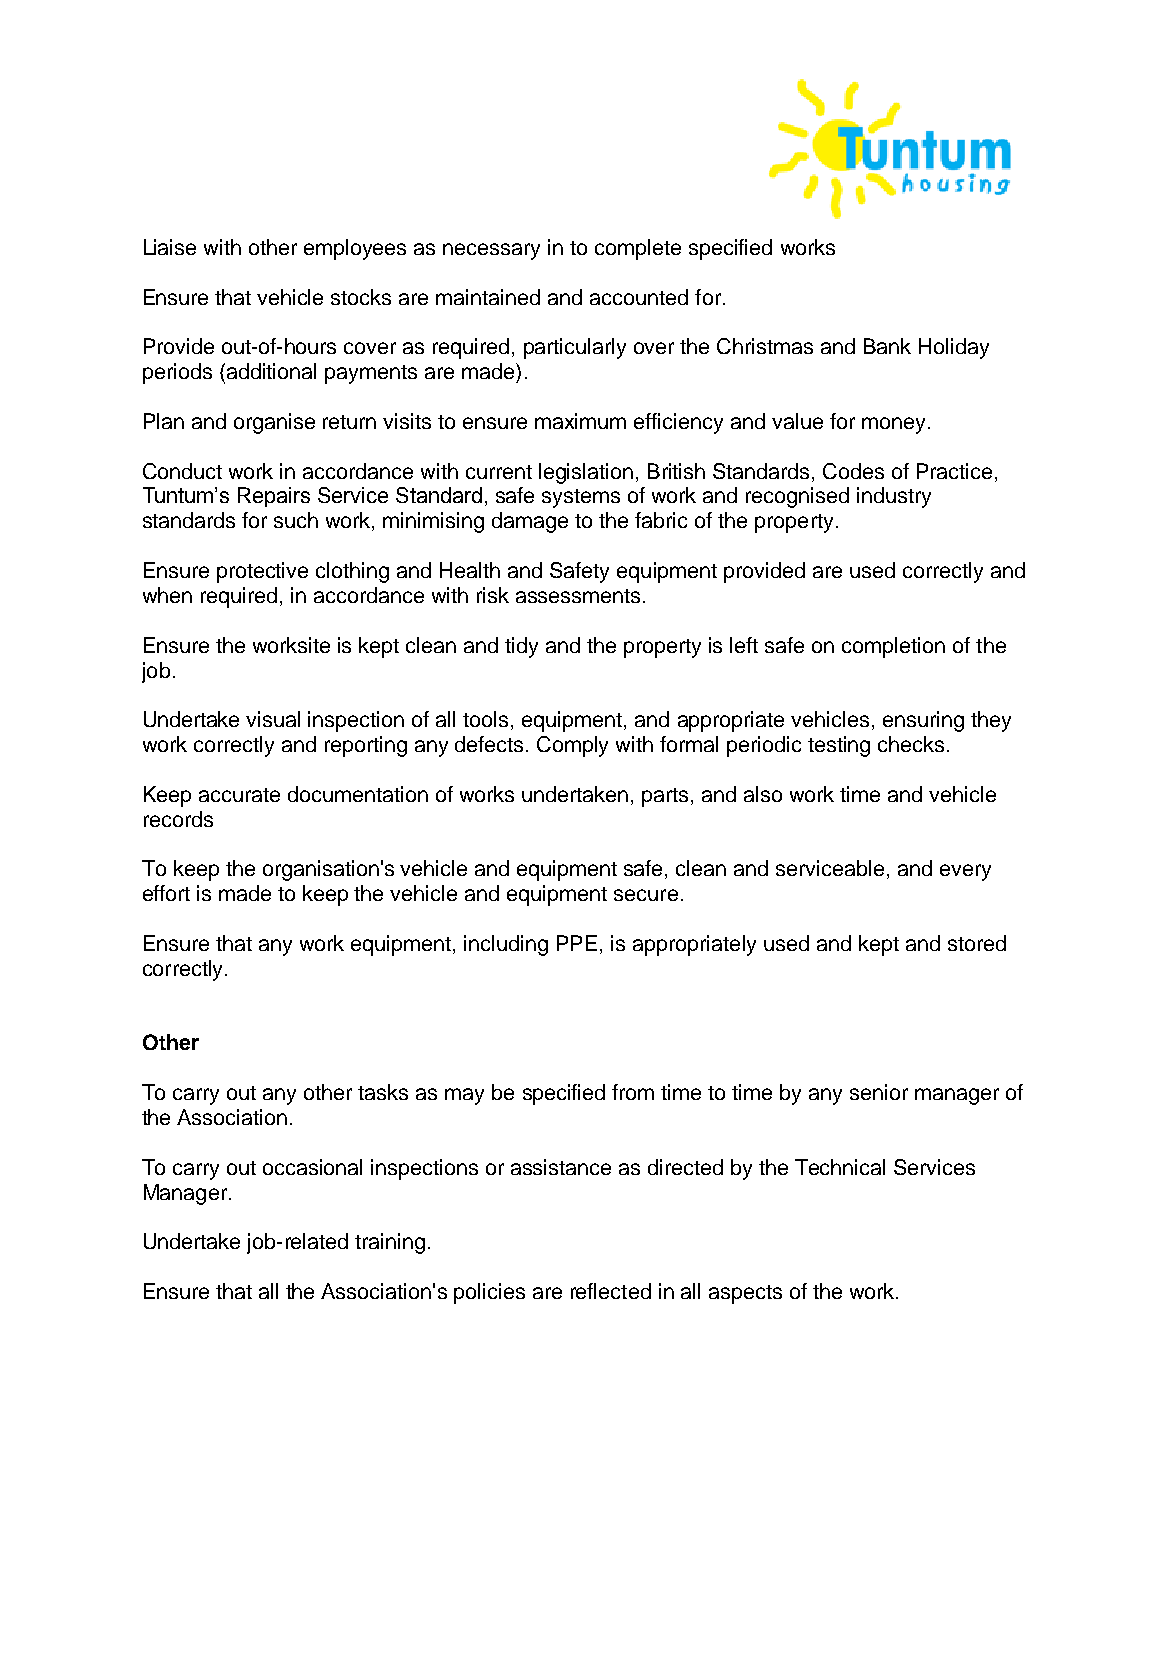 The height and width of the screenshot is (1655, 1170). What do you see at coordinates (296, 520) in the screenshot?
I see `such` at bounding box center [296, 520].
